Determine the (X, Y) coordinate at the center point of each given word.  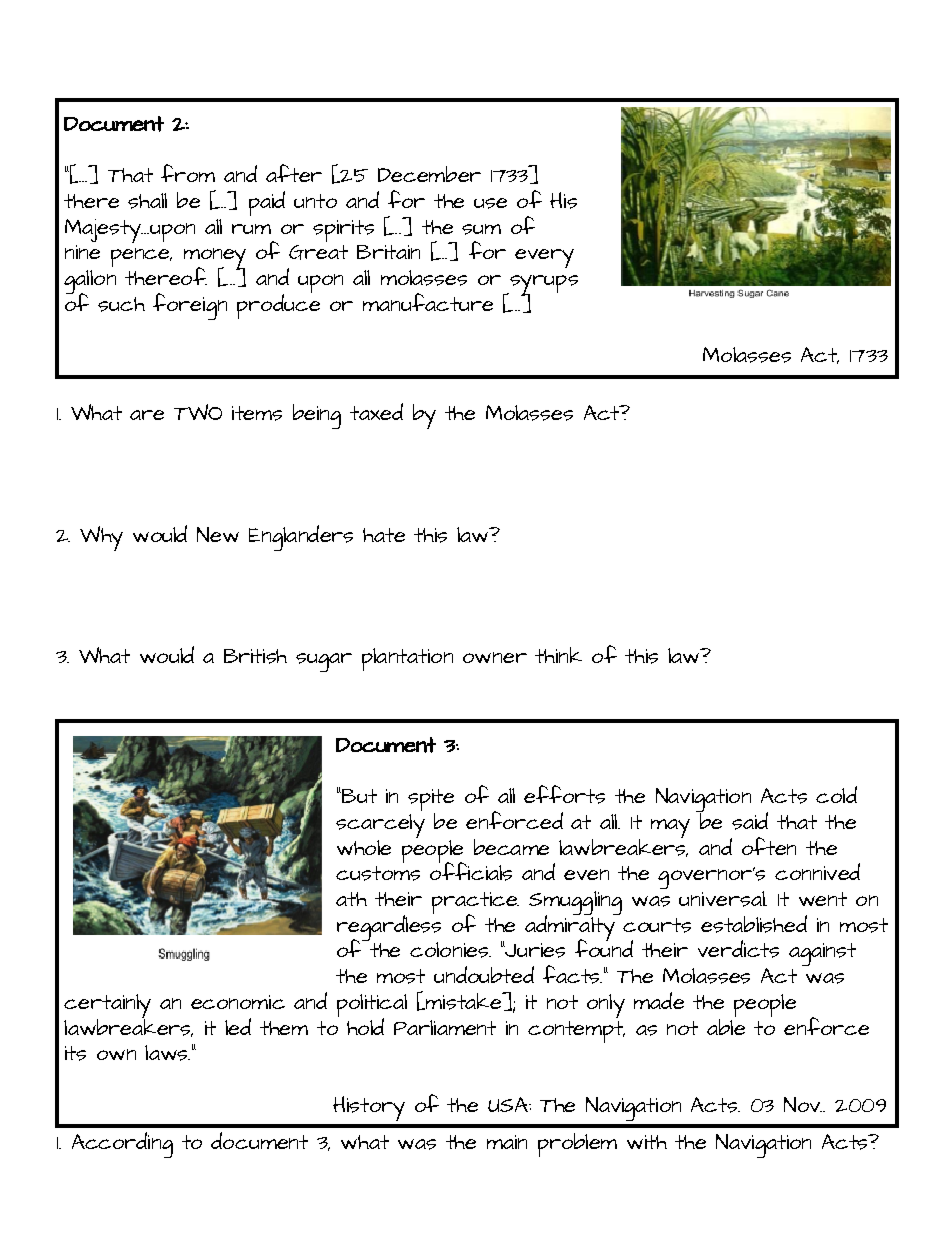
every (544, 258)
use (490, 203)
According (122, 1145)
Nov (803, 1104)
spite (431, 801)
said (750, 821)
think (558, 655)
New (218, 534)
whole (364, 847)
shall (147, 201)
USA (509, 1104)
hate (384, 535)
